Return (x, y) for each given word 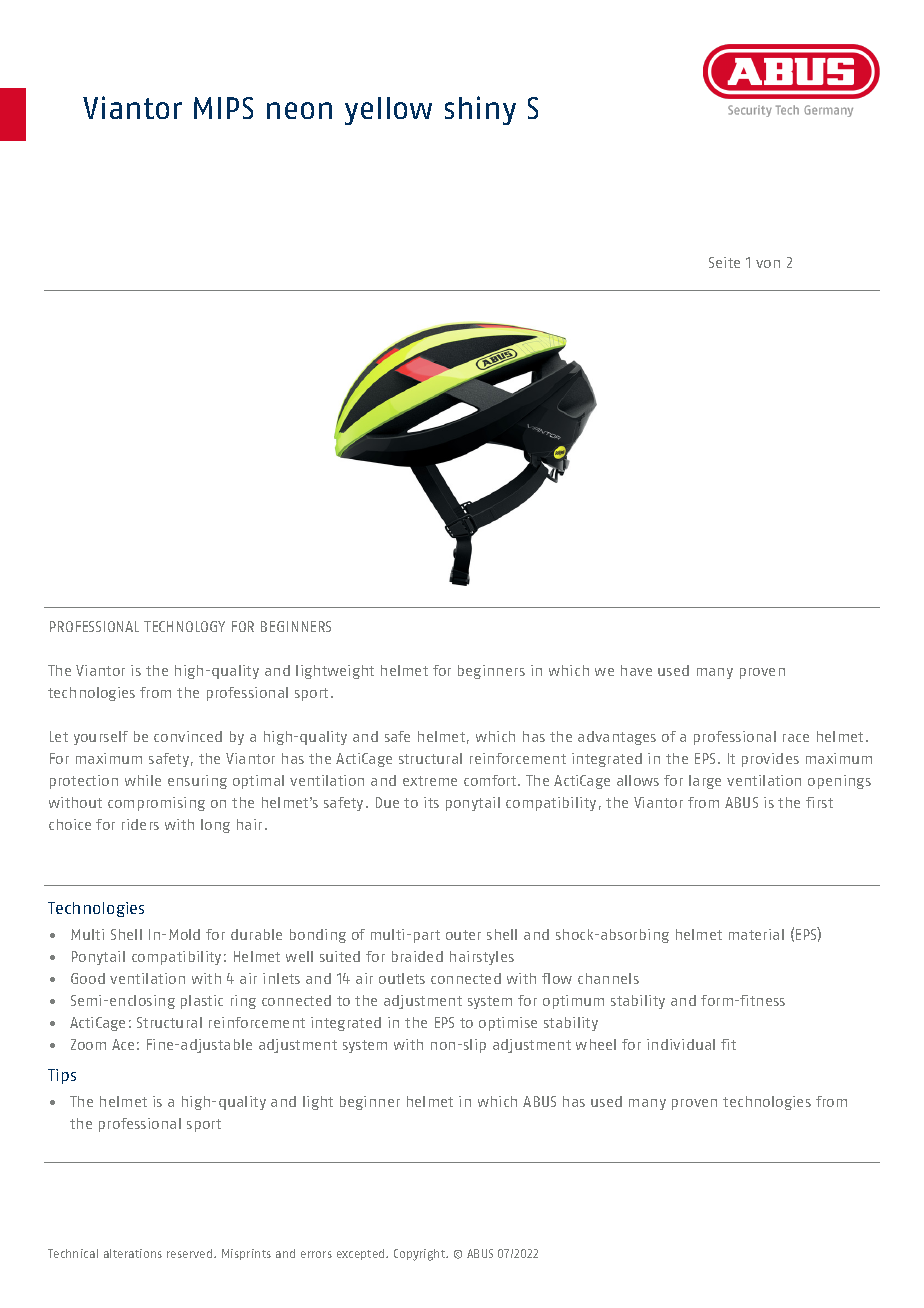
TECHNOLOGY (184, 626)
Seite (724, 262)
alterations (133, 1253)
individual (681, 1044)
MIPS (223, 108)
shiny (480, 110)
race (796, 738)
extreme (430, 781)
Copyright (421, 1255)
